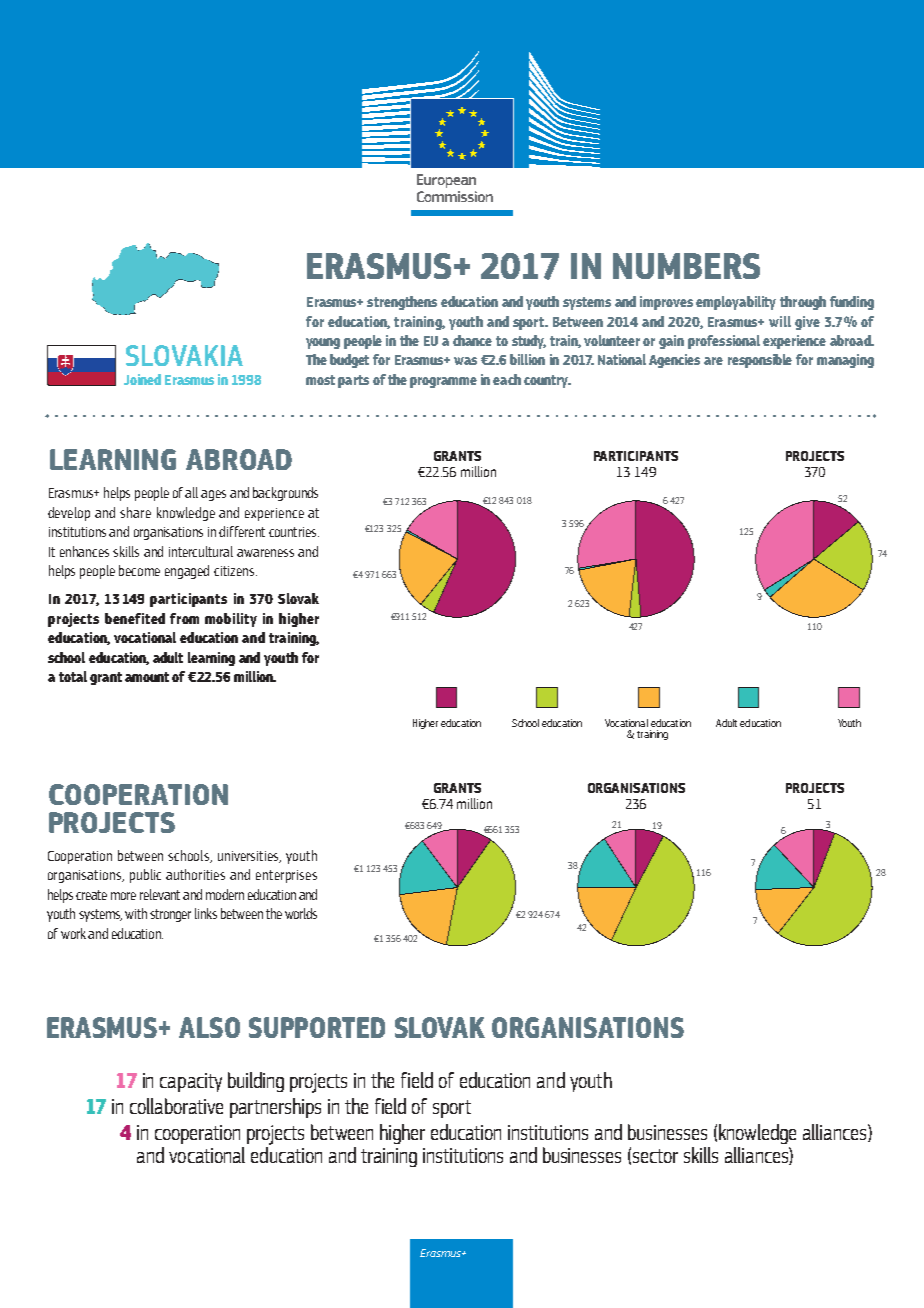  I want to click on Joined, so click(142, 379).
